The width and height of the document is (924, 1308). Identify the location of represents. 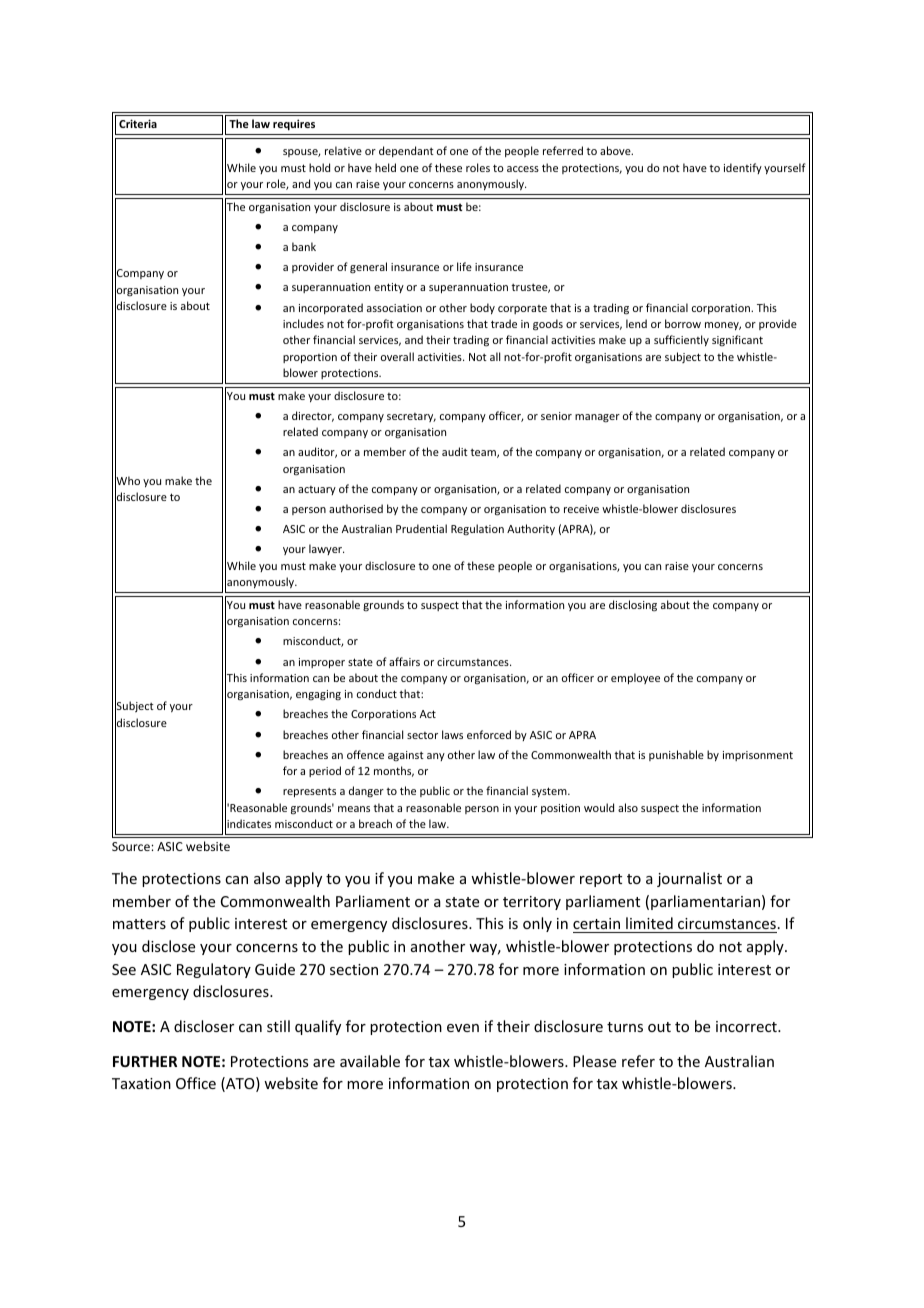
(309, 792).
